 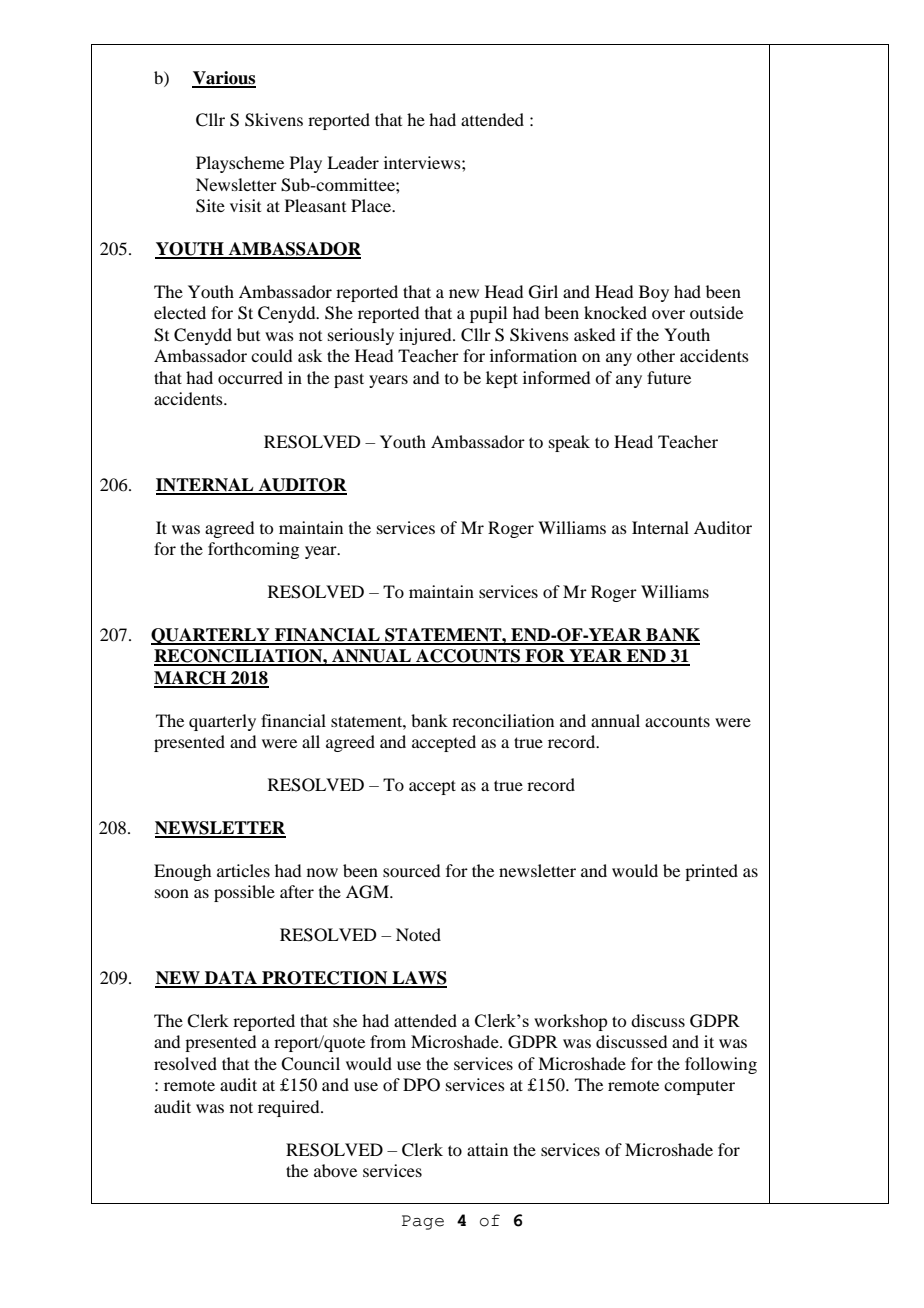 I want to click on Place, so click(x=372, y=205).
